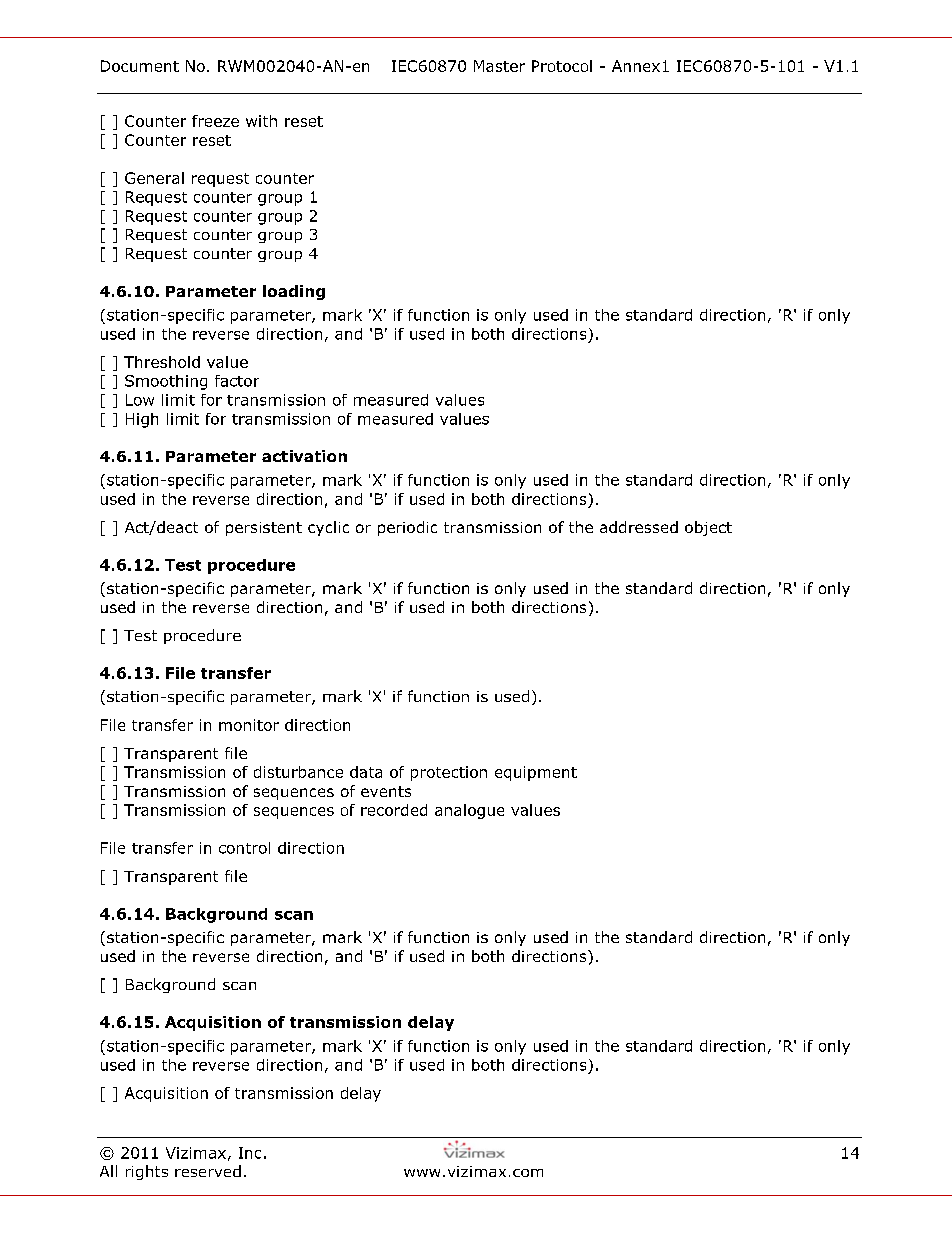 The image size is (952, 1233). Describe the element at coordinates (294, 292) in the document. I see `loading` at that location.
